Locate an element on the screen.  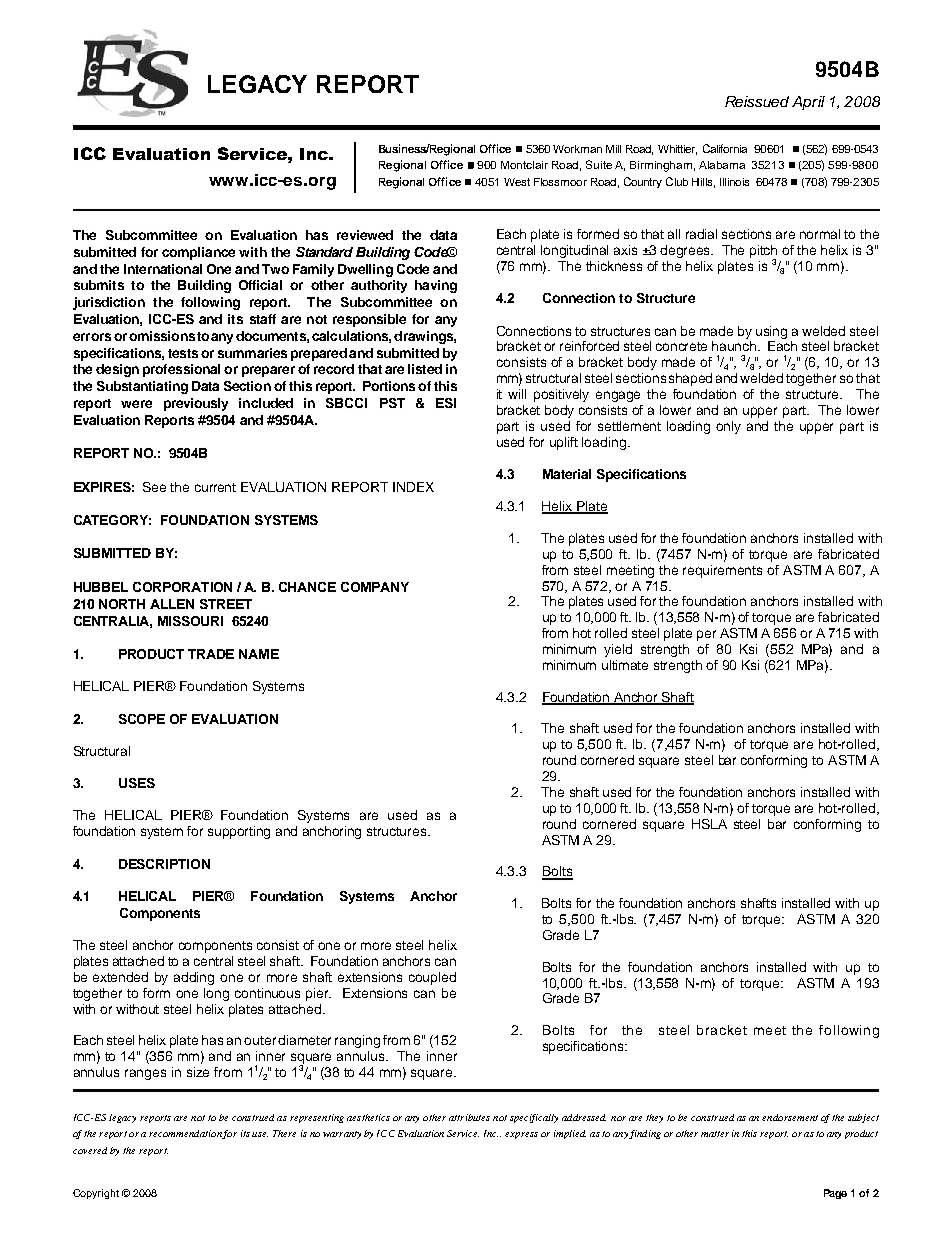
ultimate is located at coordinates (625, 665).
